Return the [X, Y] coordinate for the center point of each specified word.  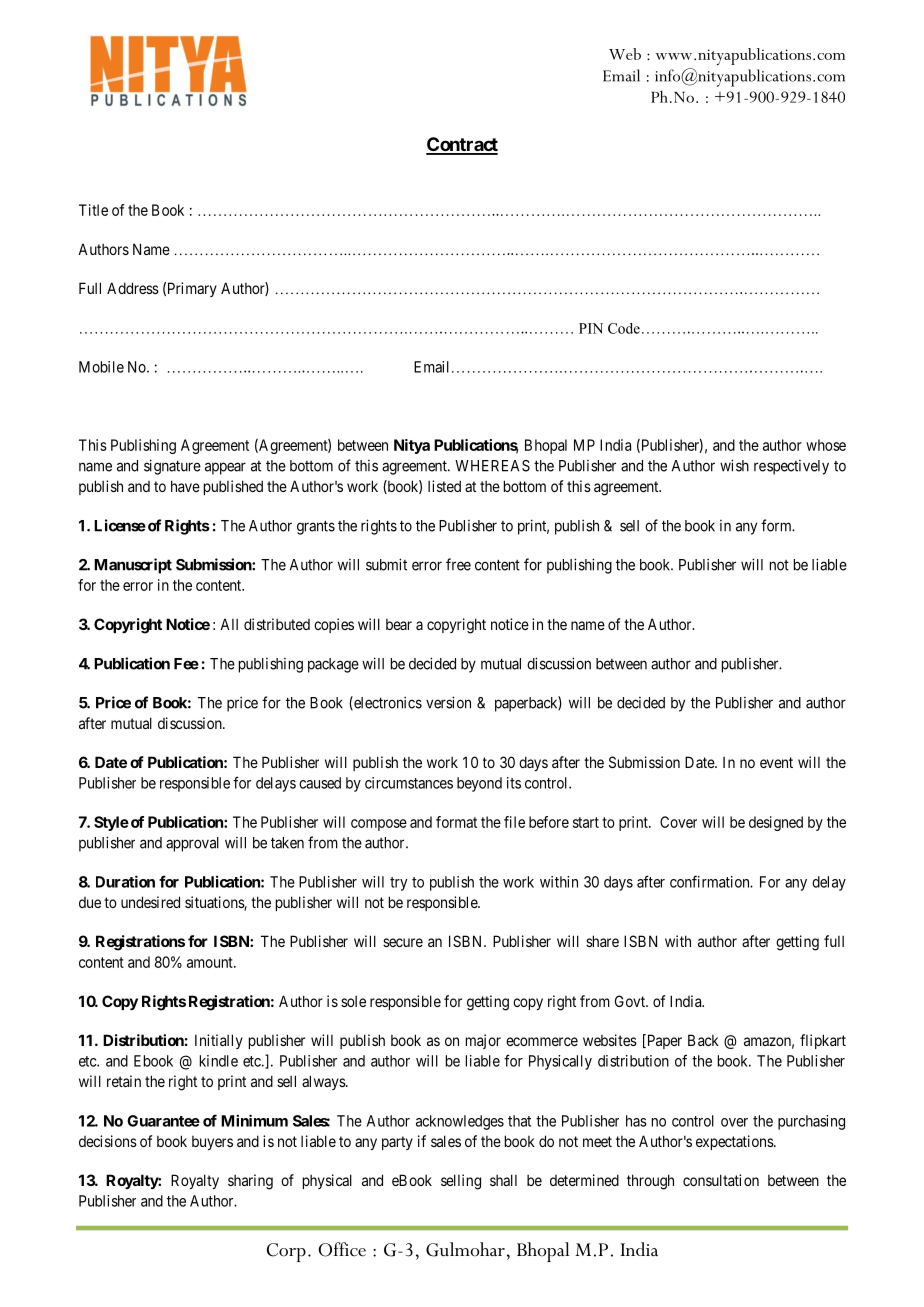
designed [776, 823]
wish [734, 465]
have [185, 486]
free [458, 564]
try [398, 884]
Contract [462, 145]
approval [192, 844]
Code [624, 328]
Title [93, 210]
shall [503, 1180]
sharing [250, 1182]
